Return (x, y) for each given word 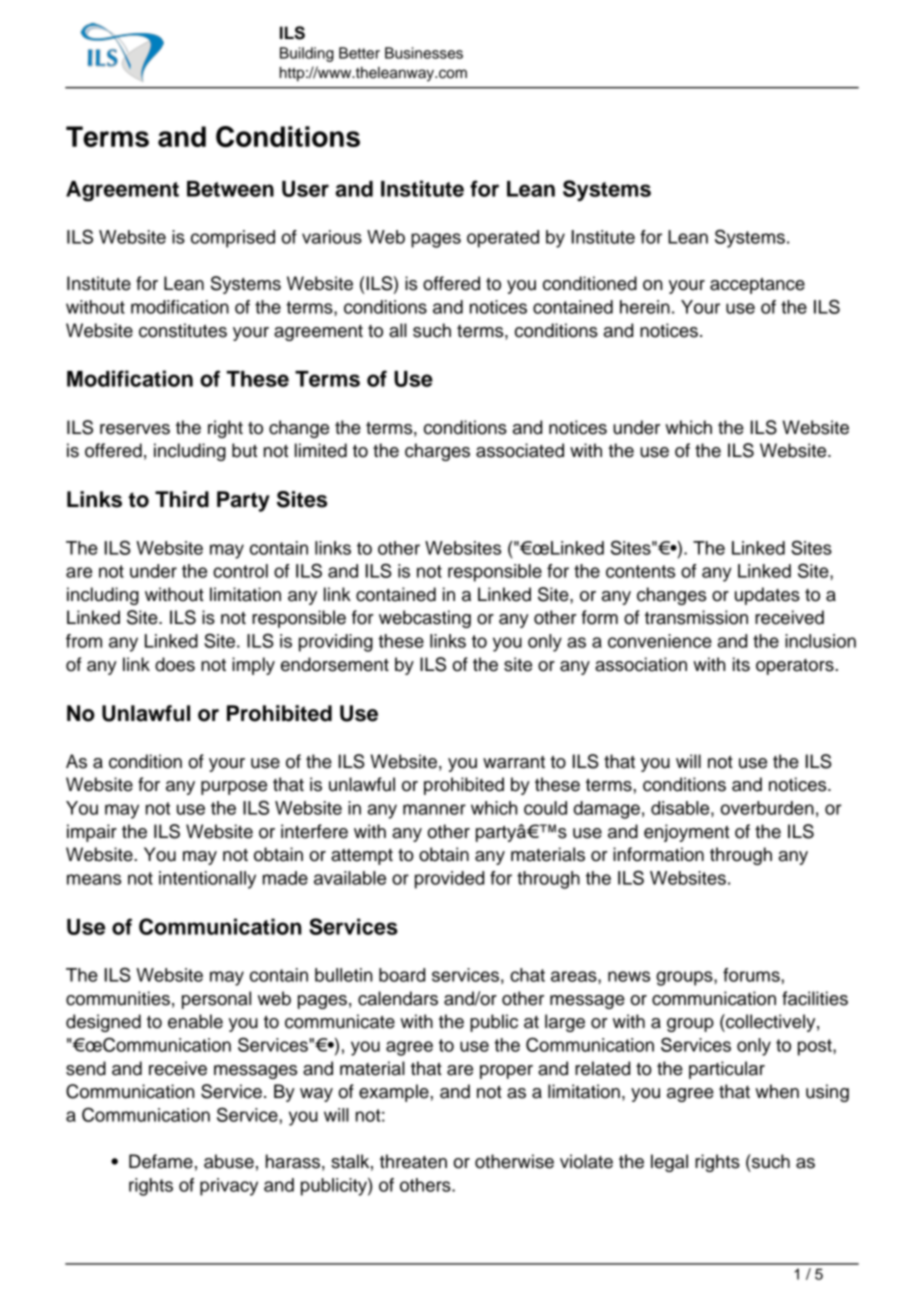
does (175, 664)
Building (307, 54)
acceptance (757, 286)
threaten (413, 1161)
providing (336, 643)
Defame (161, 1161)
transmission (696, 617)
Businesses (424, 53)
